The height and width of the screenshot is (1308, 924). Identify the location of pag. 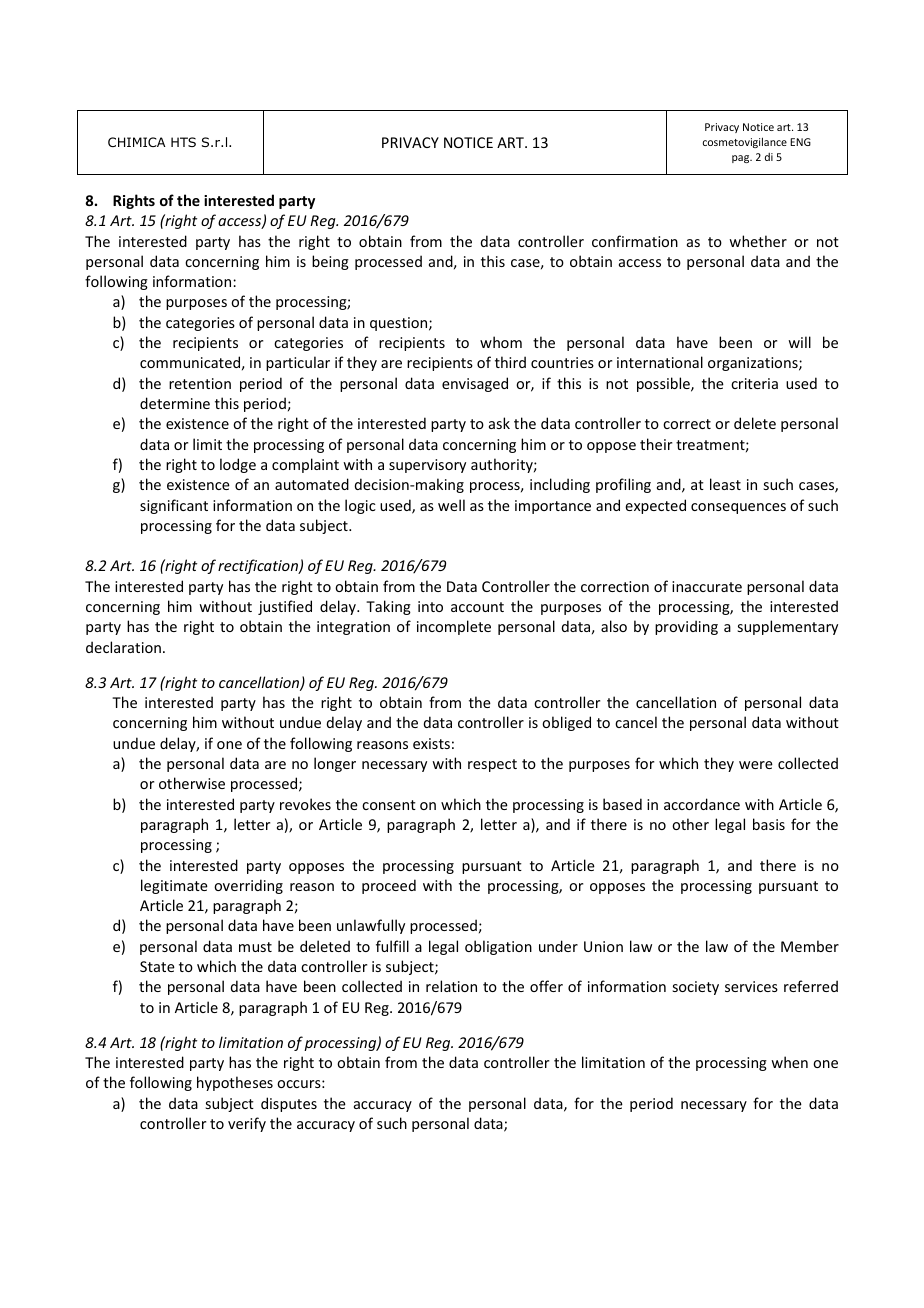
(742, 159).
